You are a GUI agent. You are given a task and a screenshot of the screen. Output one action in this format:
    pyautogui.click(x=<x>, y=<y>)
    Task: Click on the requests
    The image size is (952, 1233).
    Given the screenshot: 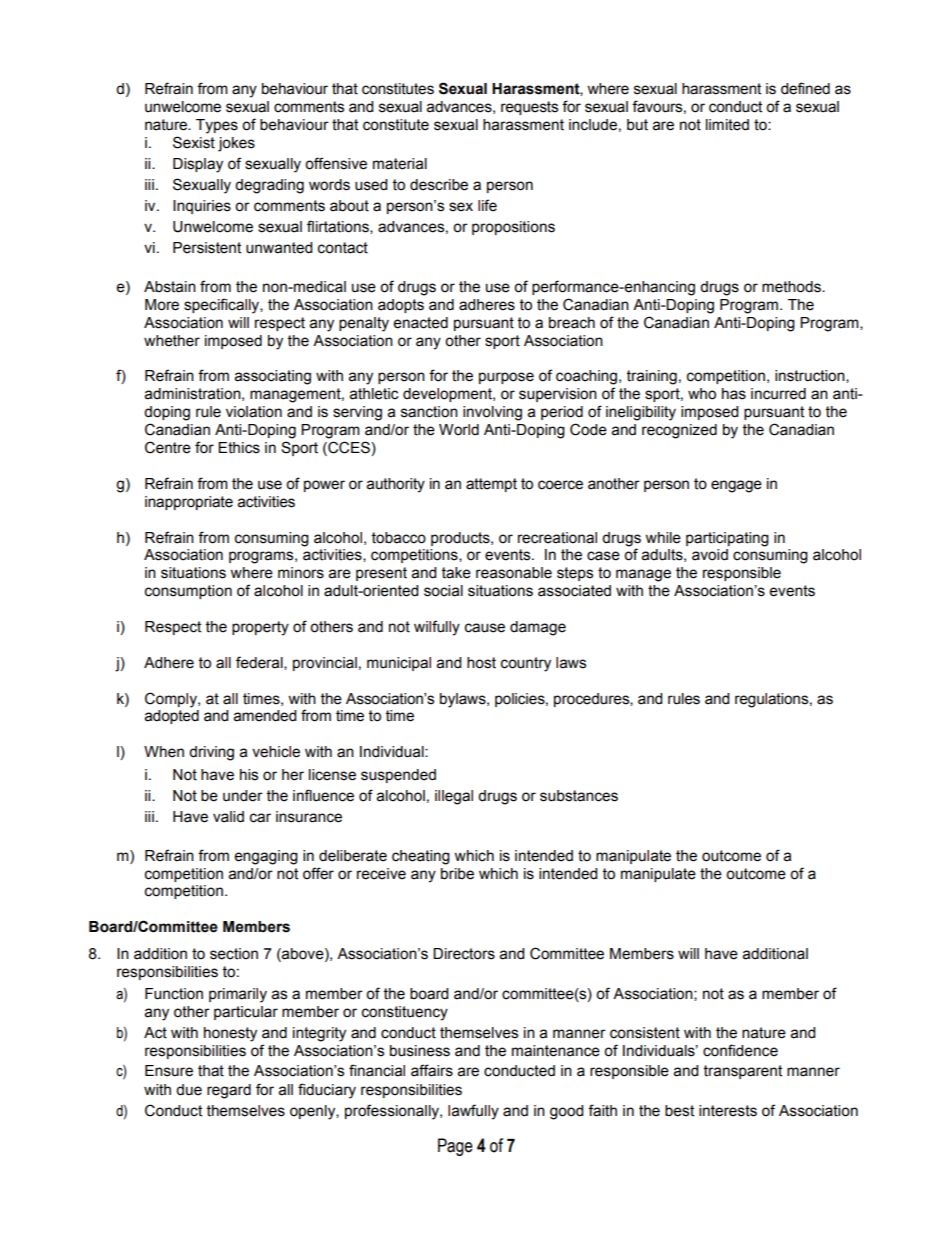 What is the action you would take?
    pyautogui.click(x=529, y=108)
